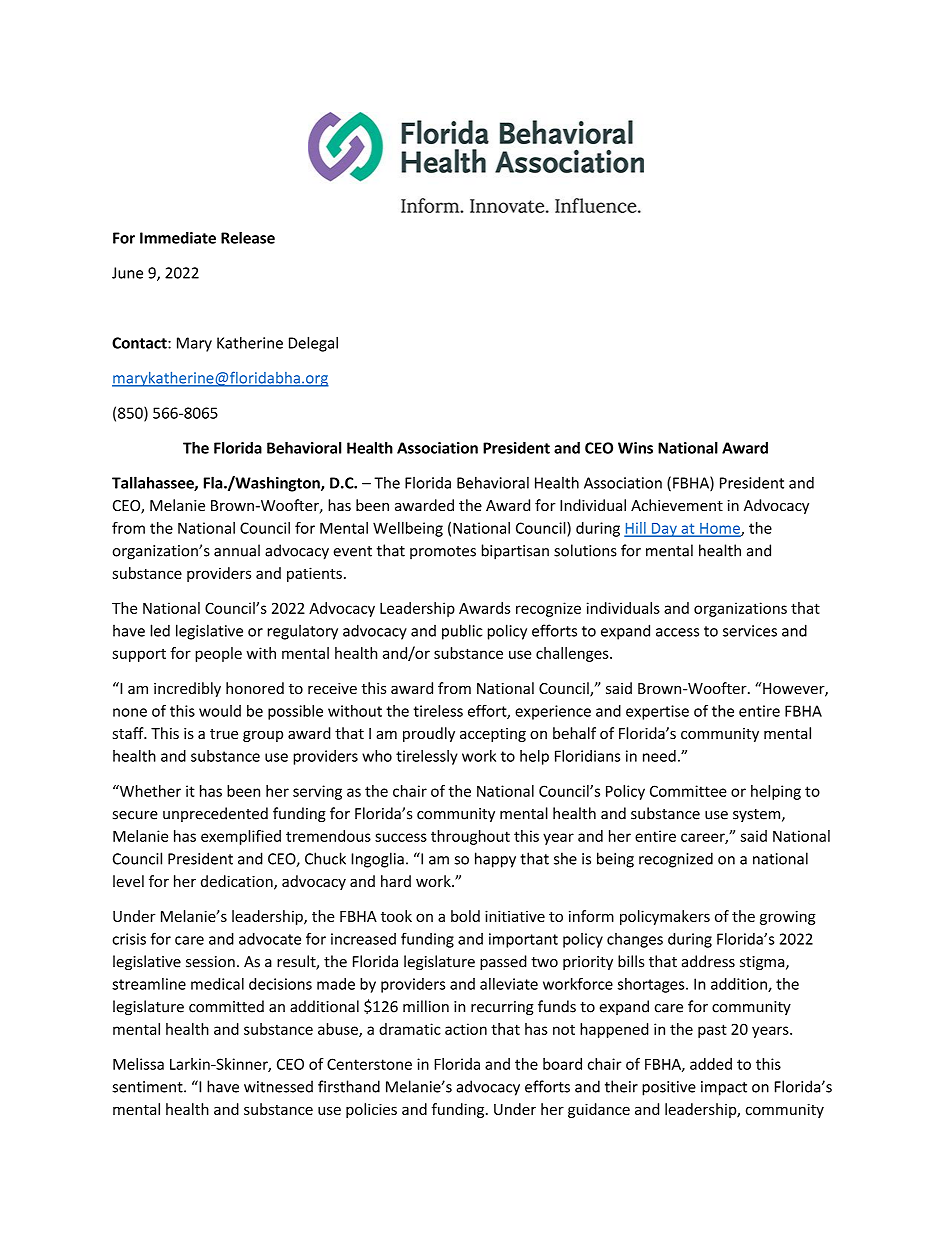  Describe the element at coordinates (178, 238) in the page. I see `Immediate` at that location.
